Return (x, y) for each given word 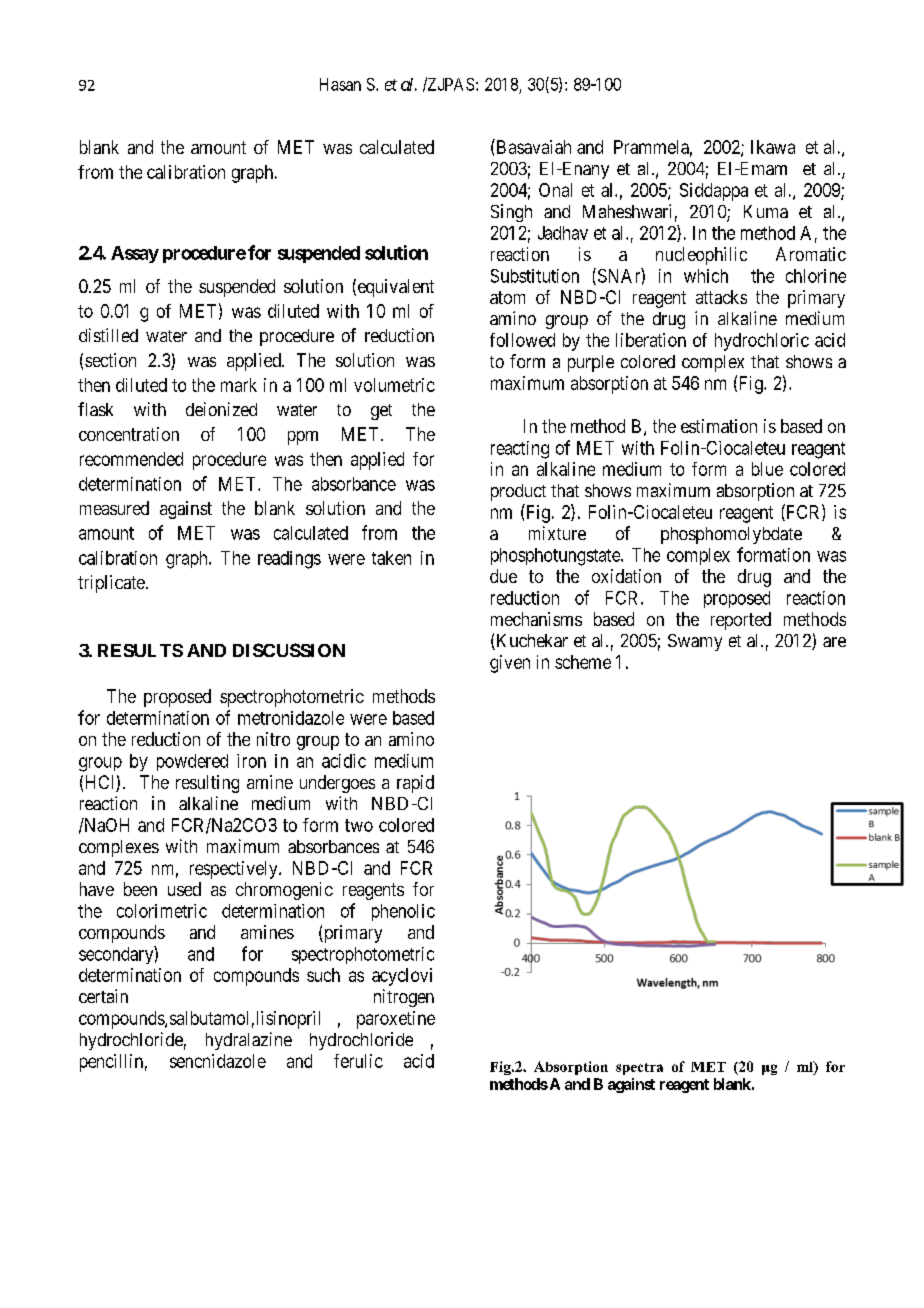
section (110, 360)
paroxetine (396, 1020)
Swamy (695, 642)
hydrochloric (762, 342)
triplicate (111, 584)
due (503, 576)
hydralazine (249, 1041)
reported (741, 621)
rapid (415, 784)
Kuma (766, 211)
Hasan (340, 84)
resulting (207, 784)
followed (522, 340)
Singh (511, 213)
